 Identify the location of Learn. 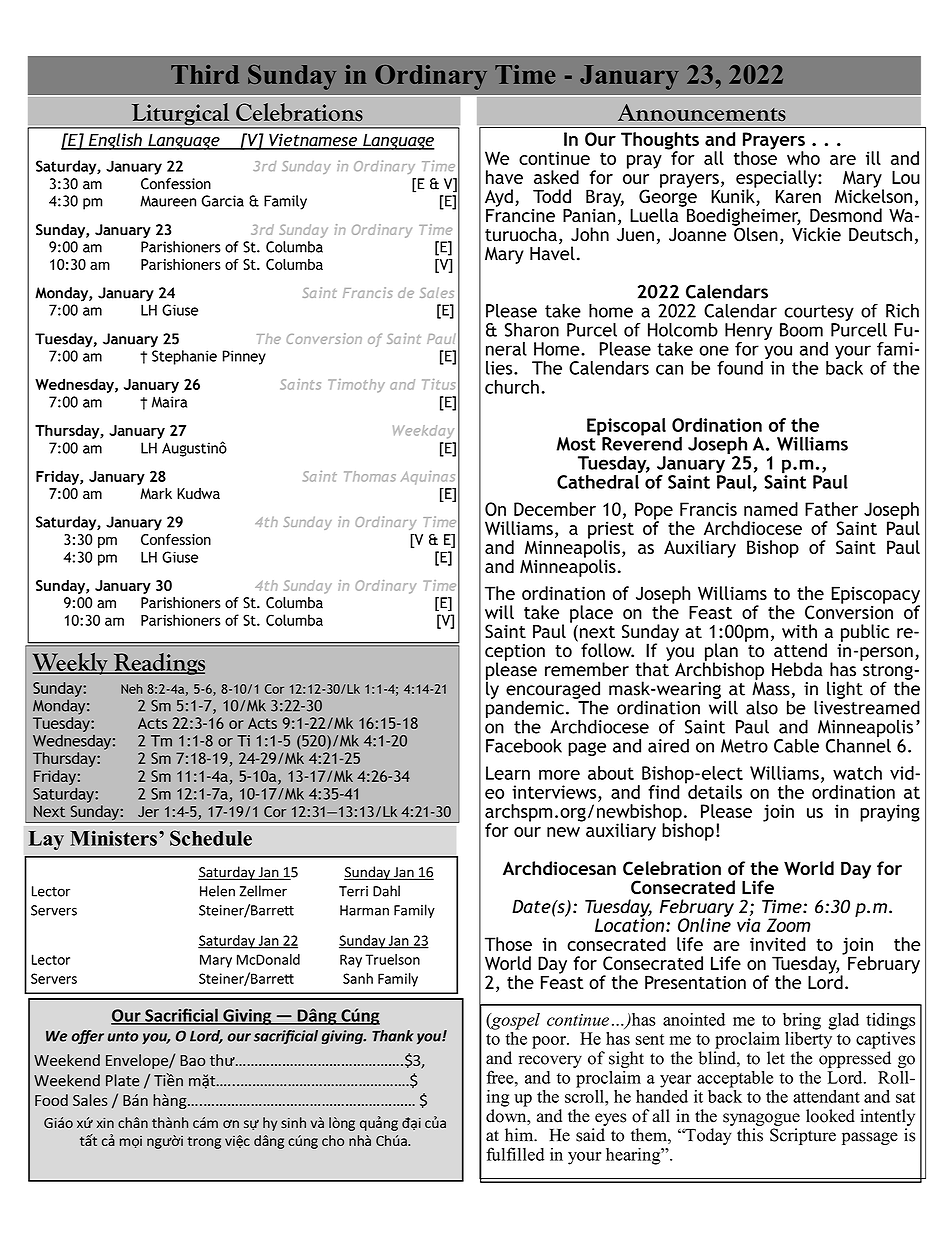
(508, 773).
